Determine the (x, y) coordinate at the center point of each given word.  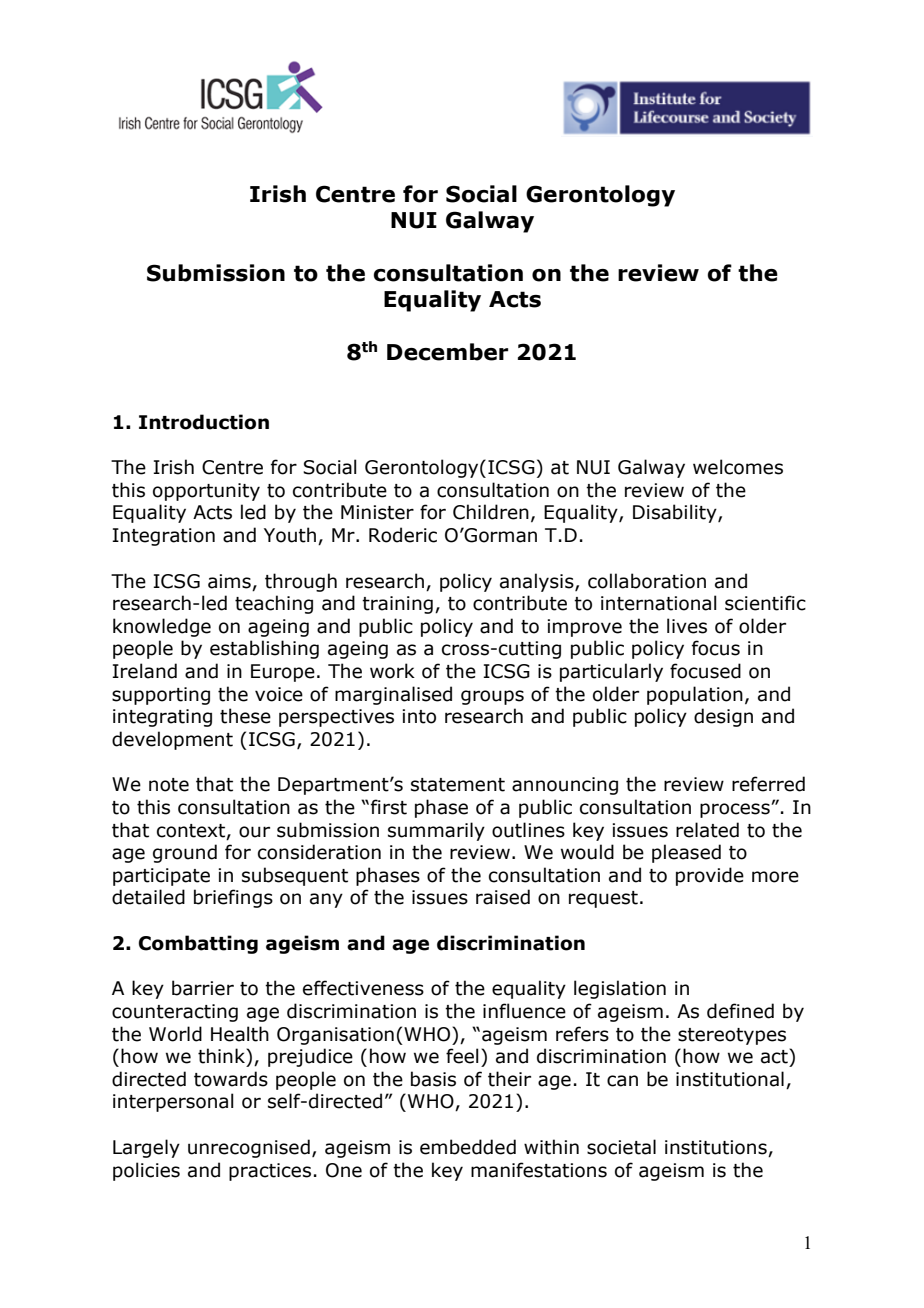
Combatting (198, 944)
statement (458, 785)
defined (740, 1011)
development (172, 740)
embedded (468, 1147)
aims (229, 581)
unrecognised (249, 1148)
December (447, 352)
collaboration (647, 581)
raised (503, 897)
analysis (538, 582)
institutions (717, 1148)
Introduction (204, 422)
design (723, 717)
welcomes (738, 467)
